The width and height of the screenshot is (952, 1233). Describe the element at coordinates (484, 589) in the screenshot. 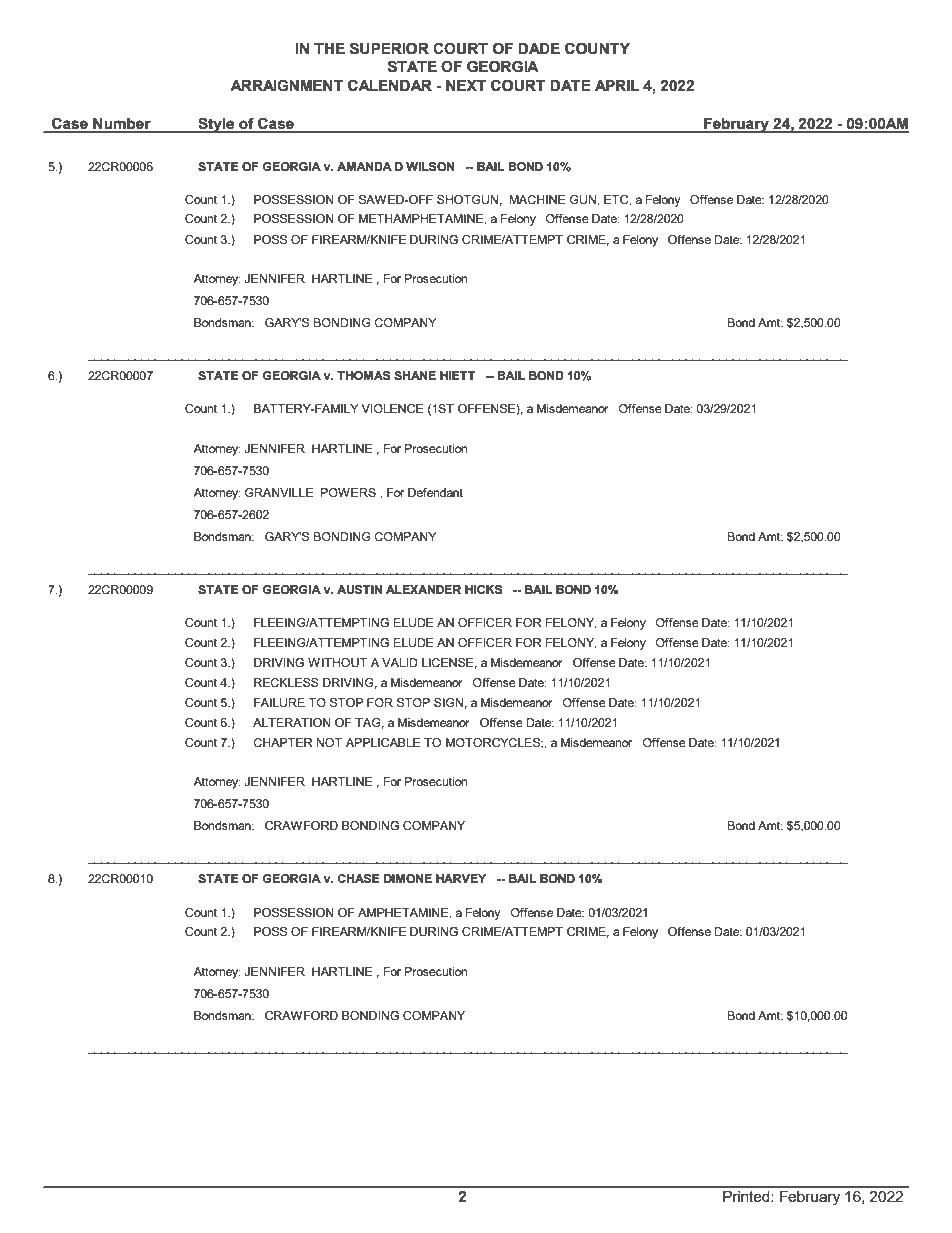

I see `HICKS` at that location.
